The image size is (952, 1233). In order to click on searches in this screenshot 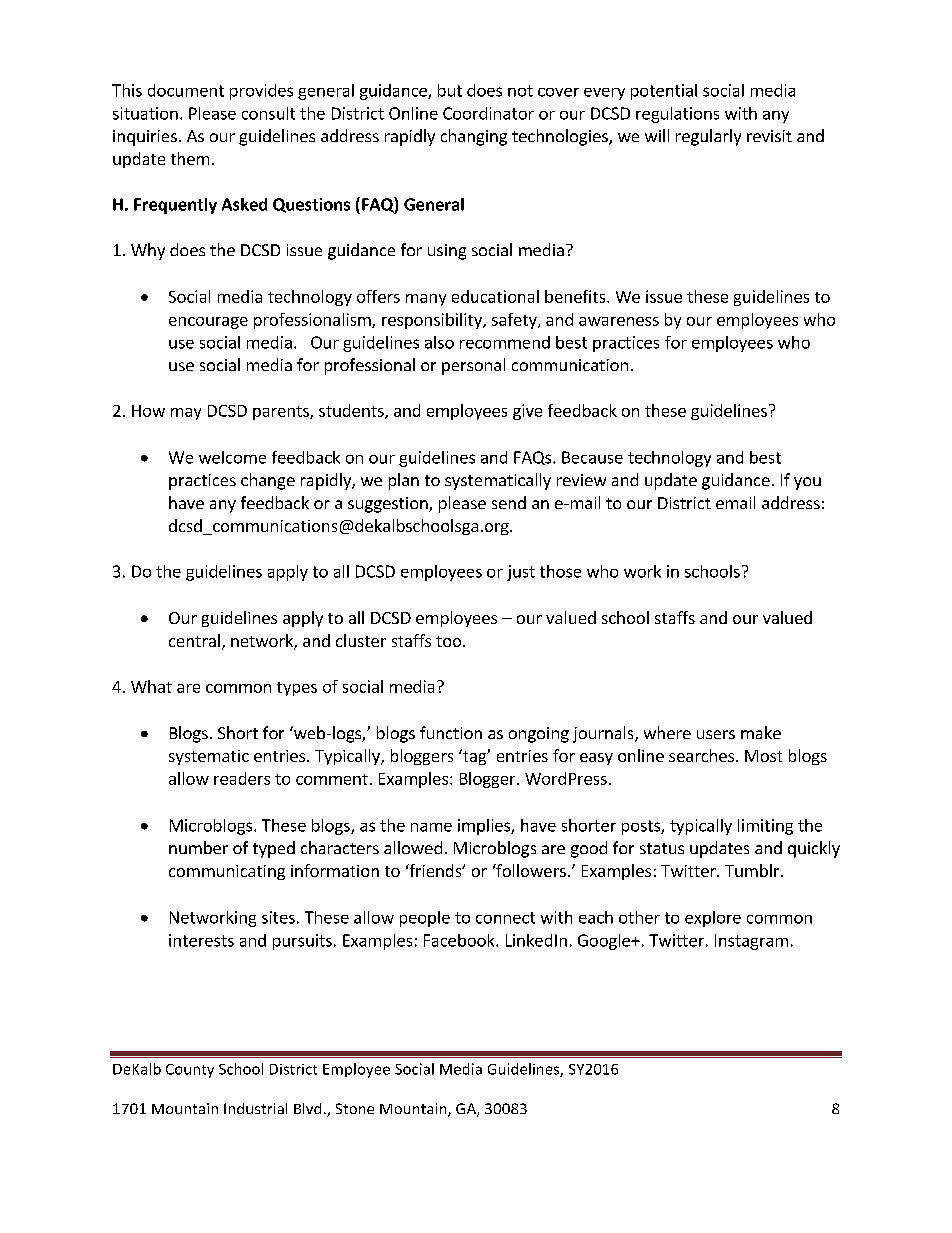, I will do `click(701, 755)`.
